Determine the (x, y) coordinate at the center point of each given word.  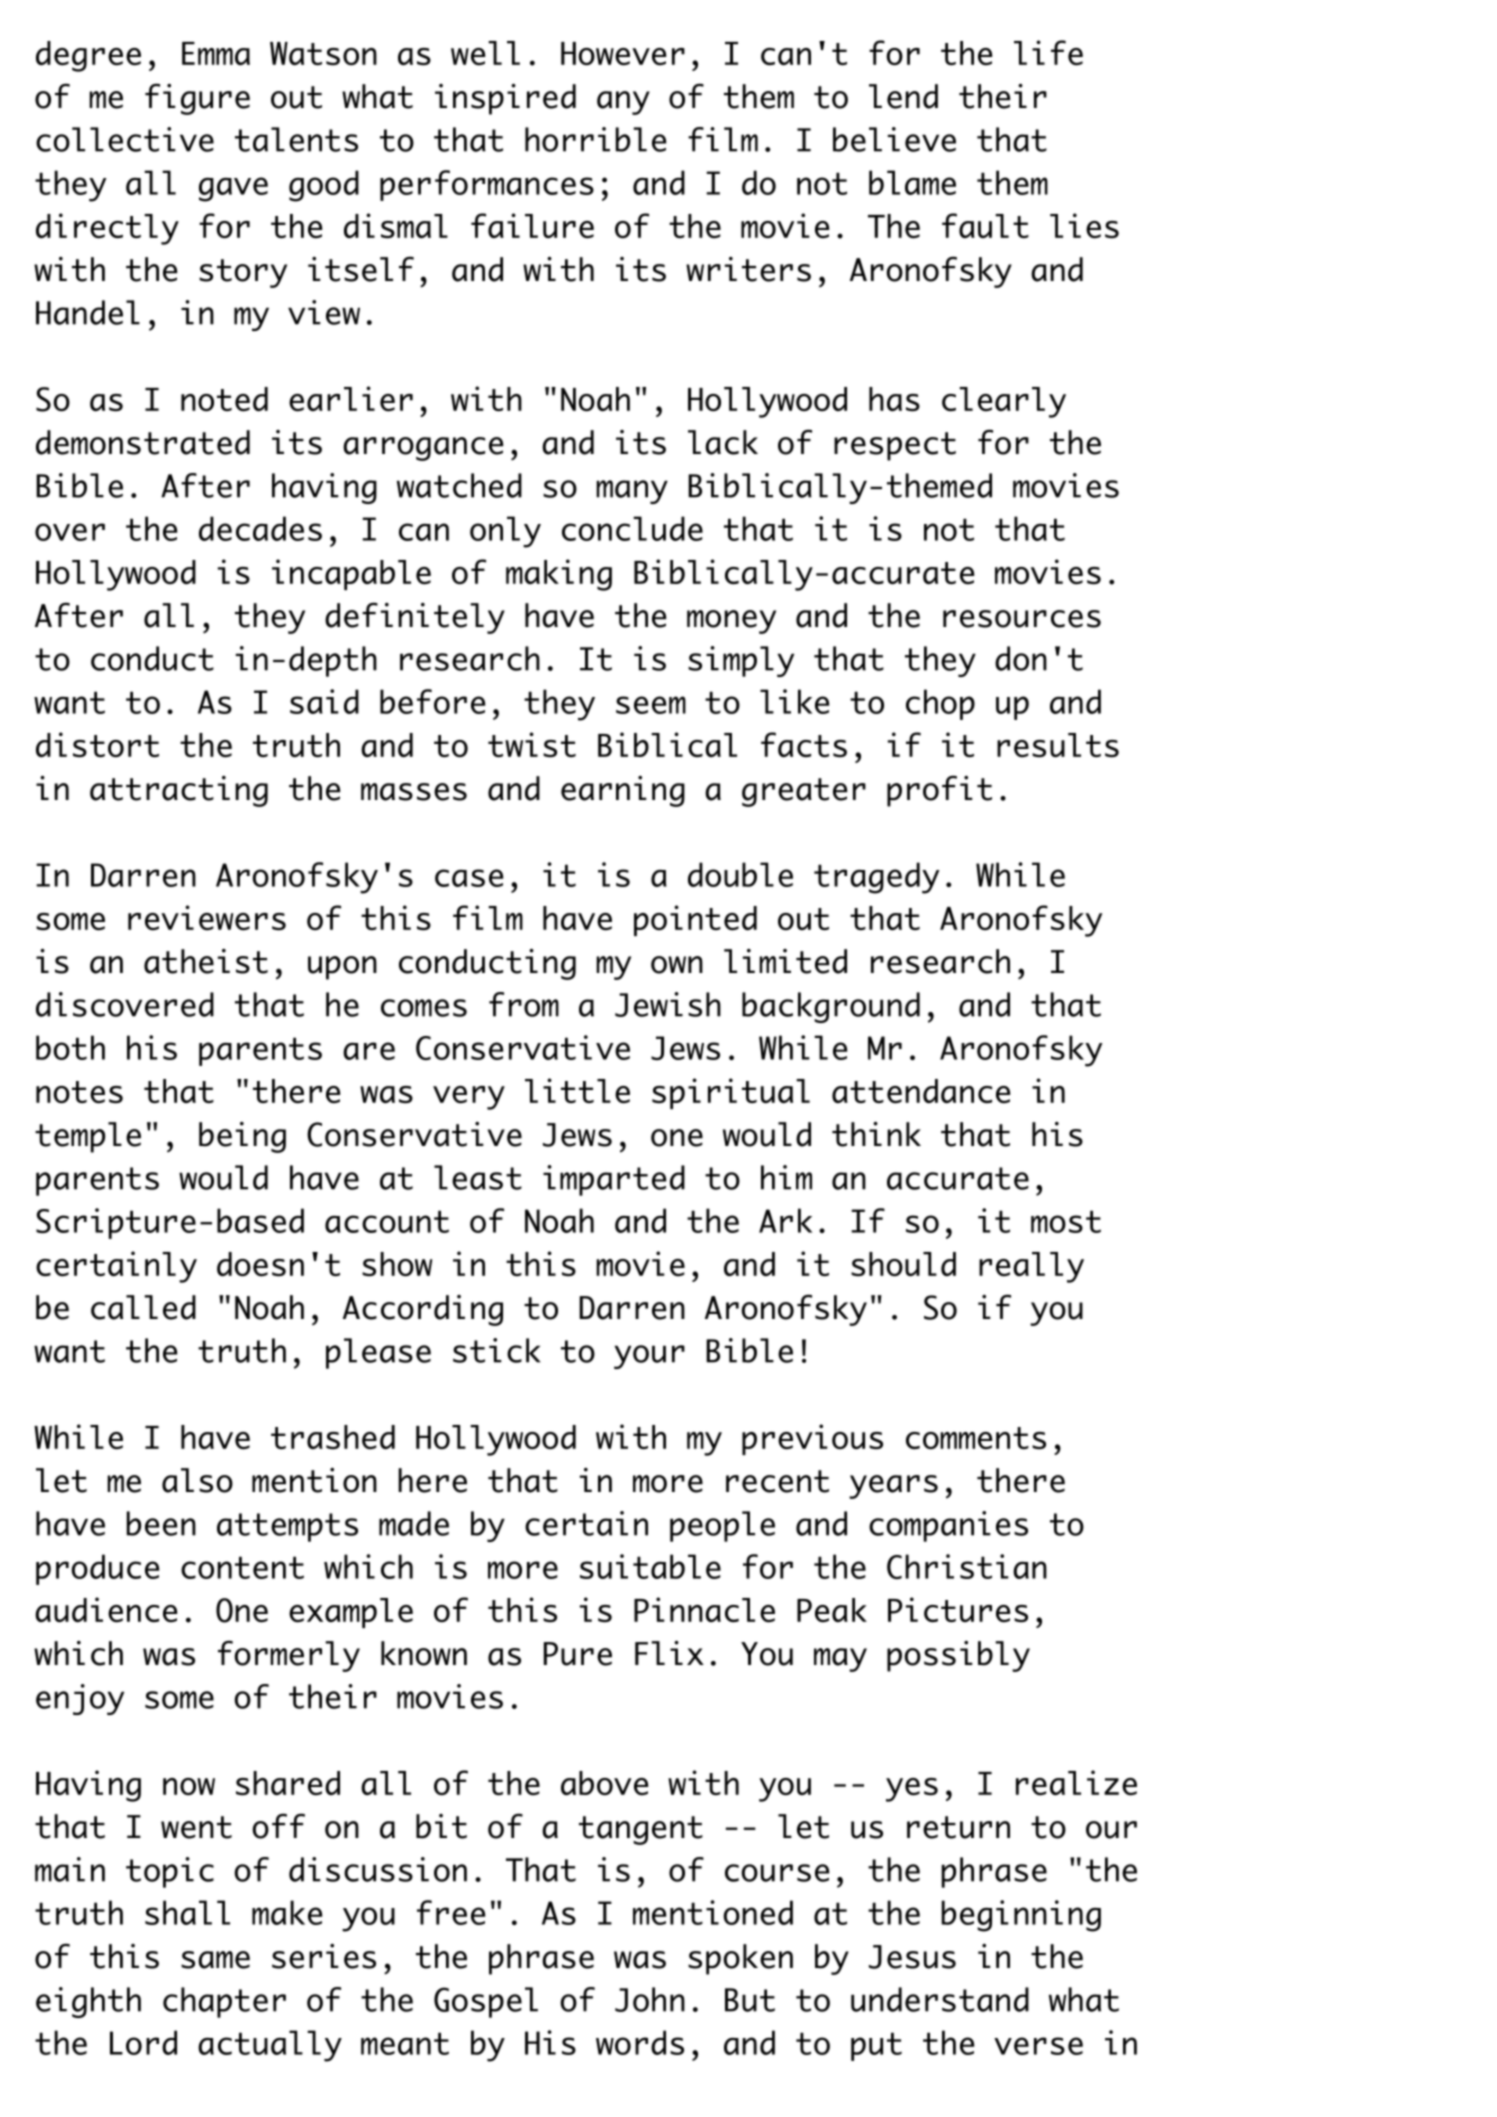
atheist (206, 961)
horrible (595, 139)
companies (948, 1526)
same (215, 1960)
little (577, 1091)
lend (903, 96)
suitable (650, 1566)
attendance (921, 1091)
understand (940, 1999)
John (650, 1999)
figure (197, 99)
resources (1022, 619)
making (559, 575)
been (161, 1523)
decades (260, 528)
